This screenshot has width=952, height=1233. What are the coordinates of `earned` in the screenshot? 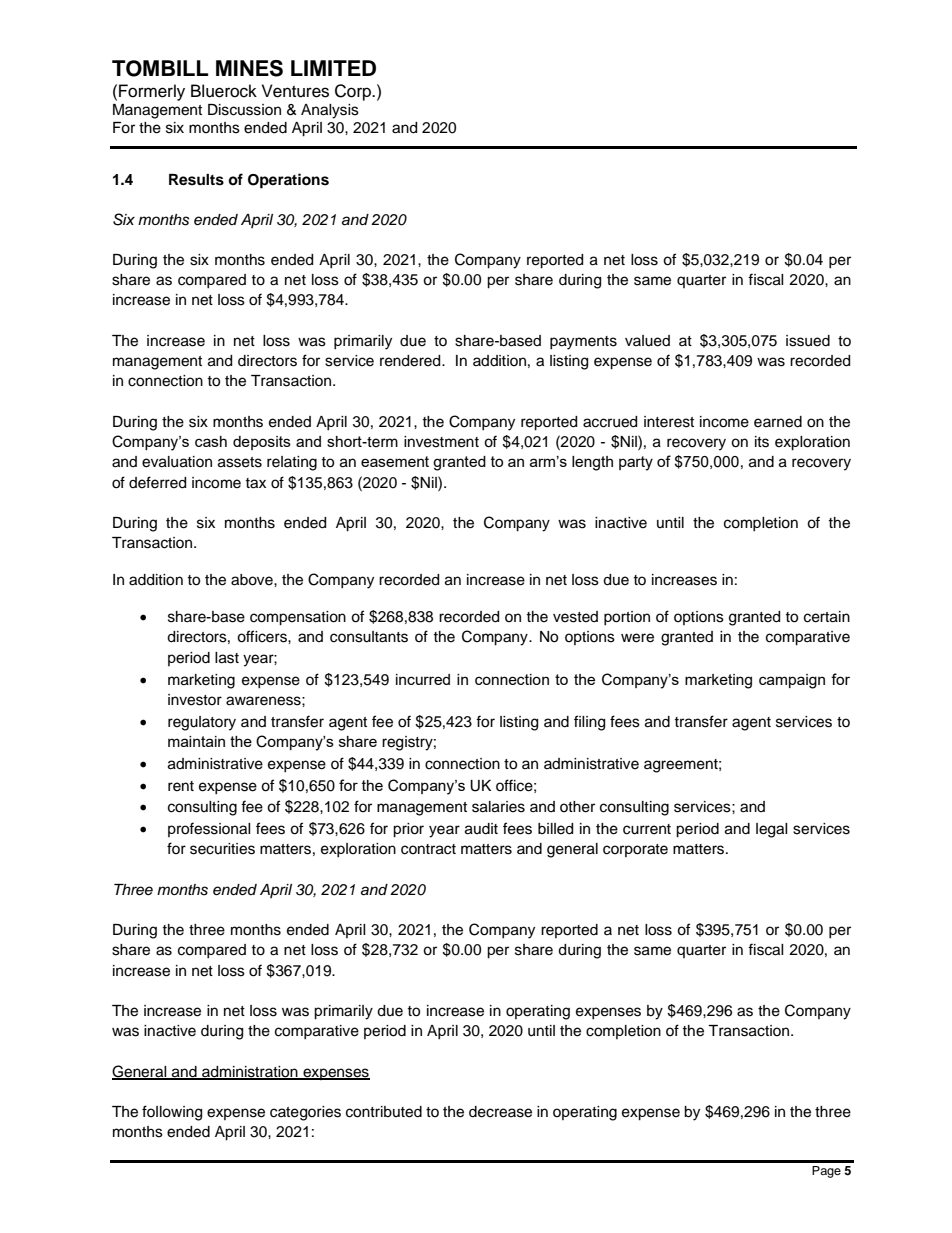 It's located at (778, 422).
